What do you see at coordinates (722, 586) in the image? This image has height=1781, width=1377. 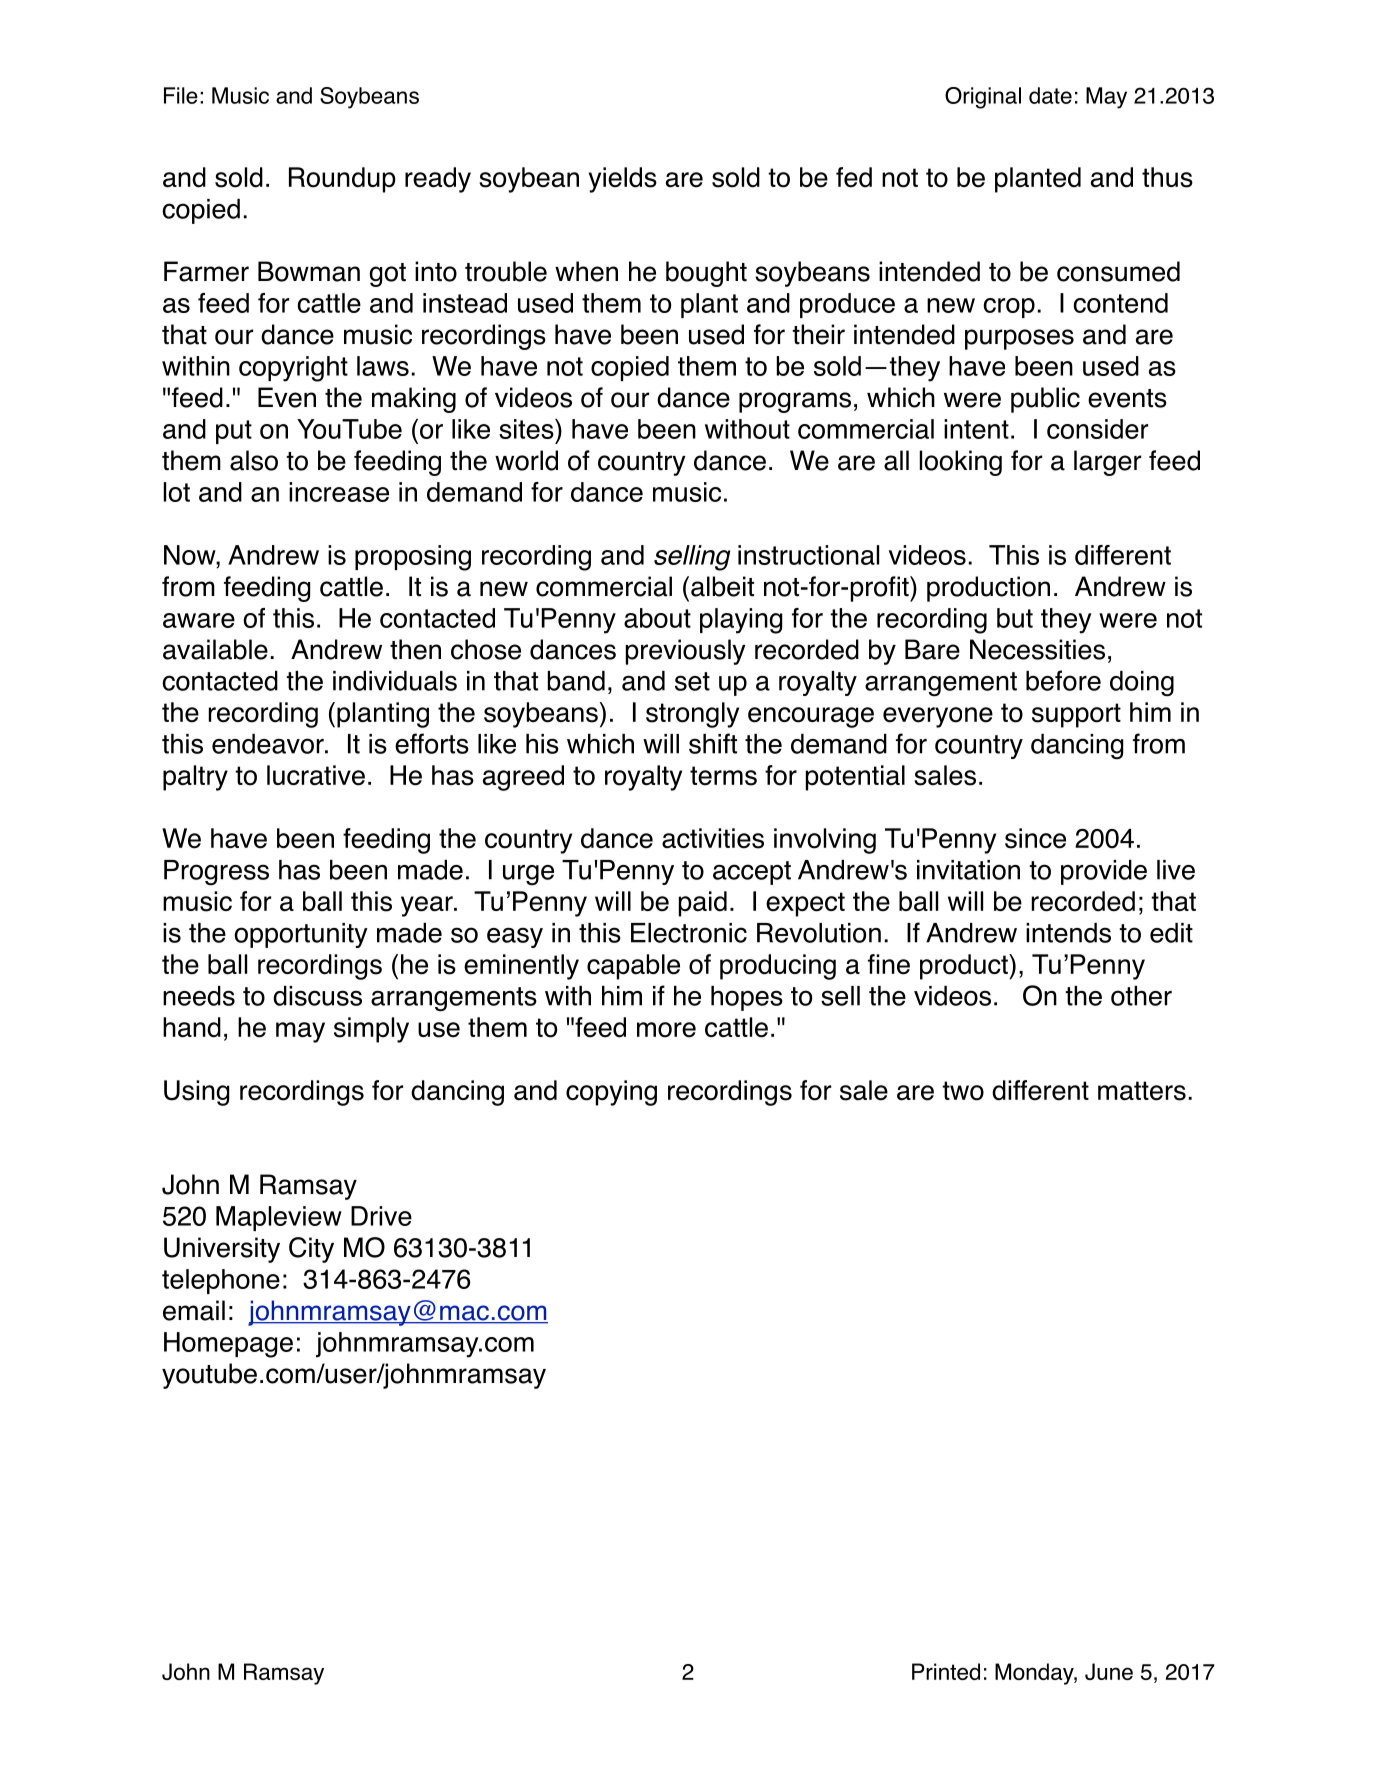 I see `albeit` at bounding box center [722, 586].
